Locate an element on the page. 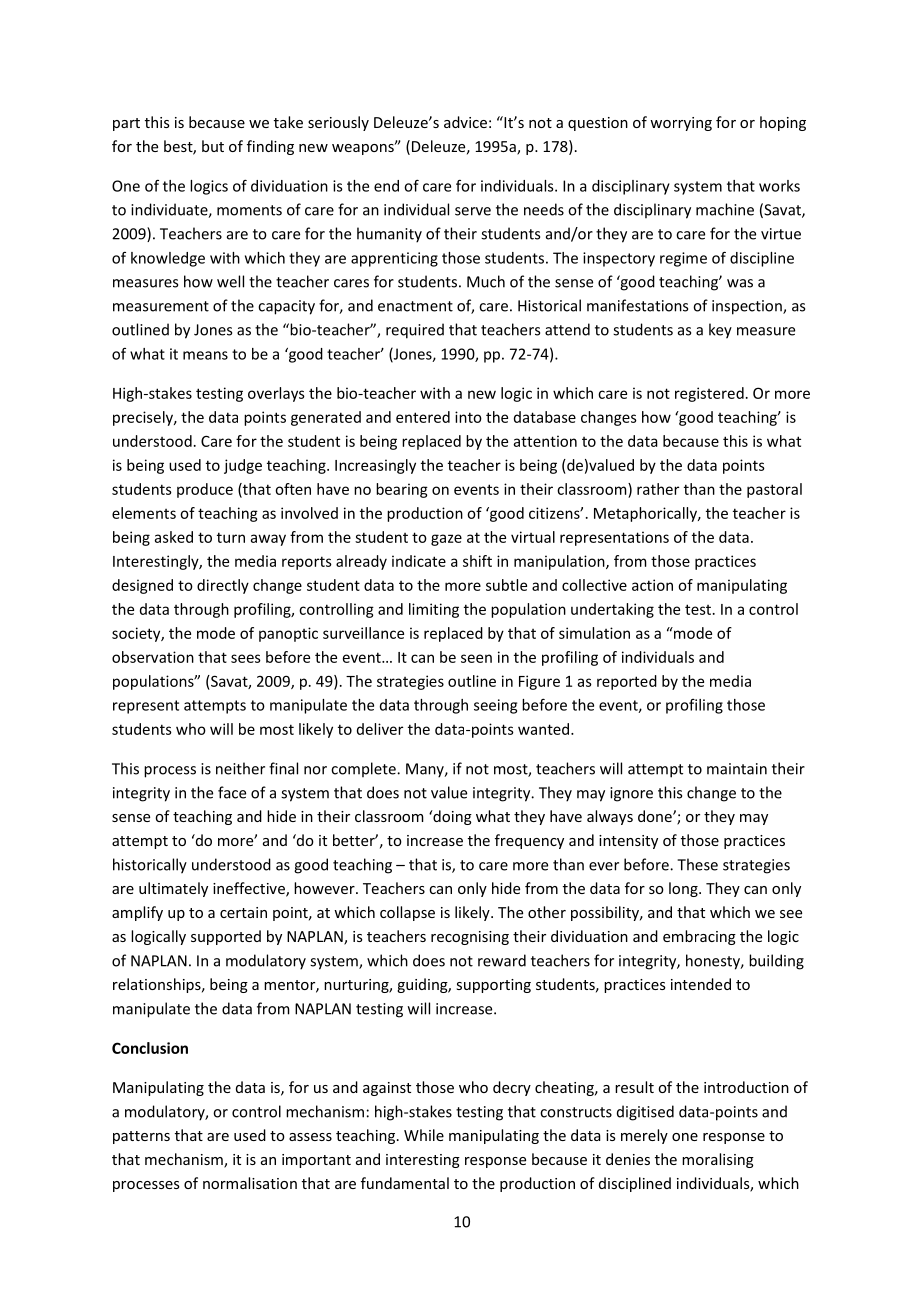 The height and width of the image is (1308, 924). worrying is located at coordinates (681, 124).
